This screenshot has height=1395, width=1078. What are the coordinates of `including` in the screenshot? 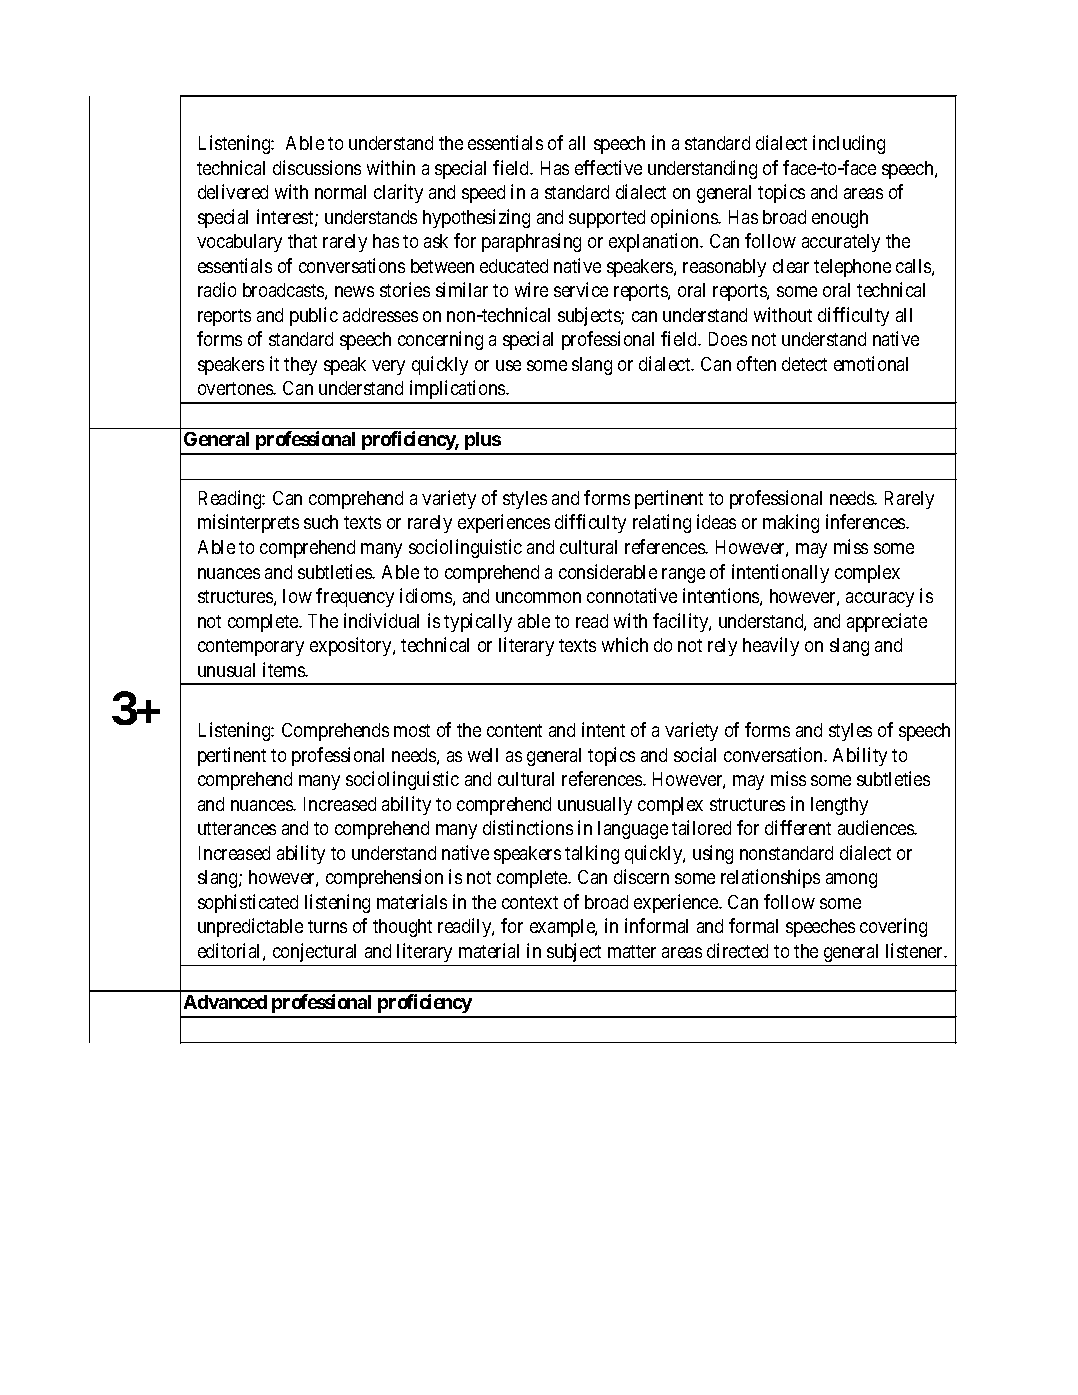 It's located at (849, 144).
